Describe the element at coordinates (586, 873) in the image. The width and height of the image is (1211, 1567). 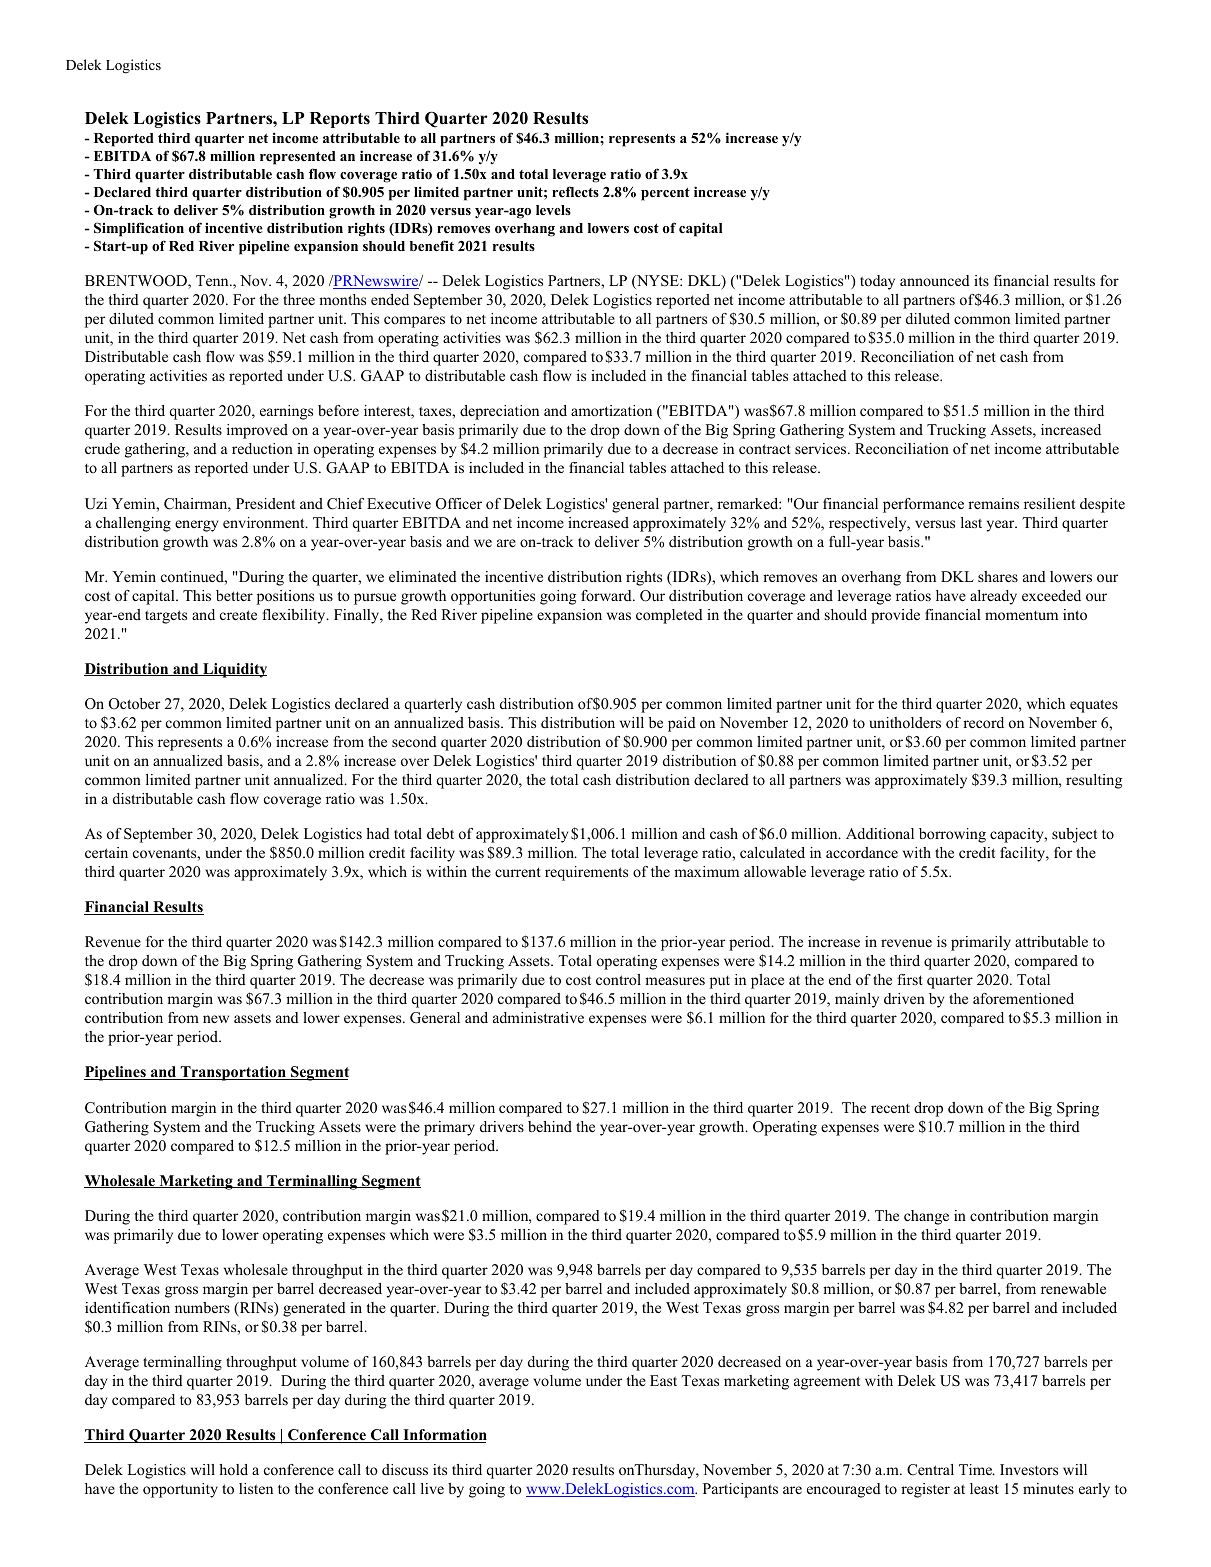
I see `requirements` at that location.
